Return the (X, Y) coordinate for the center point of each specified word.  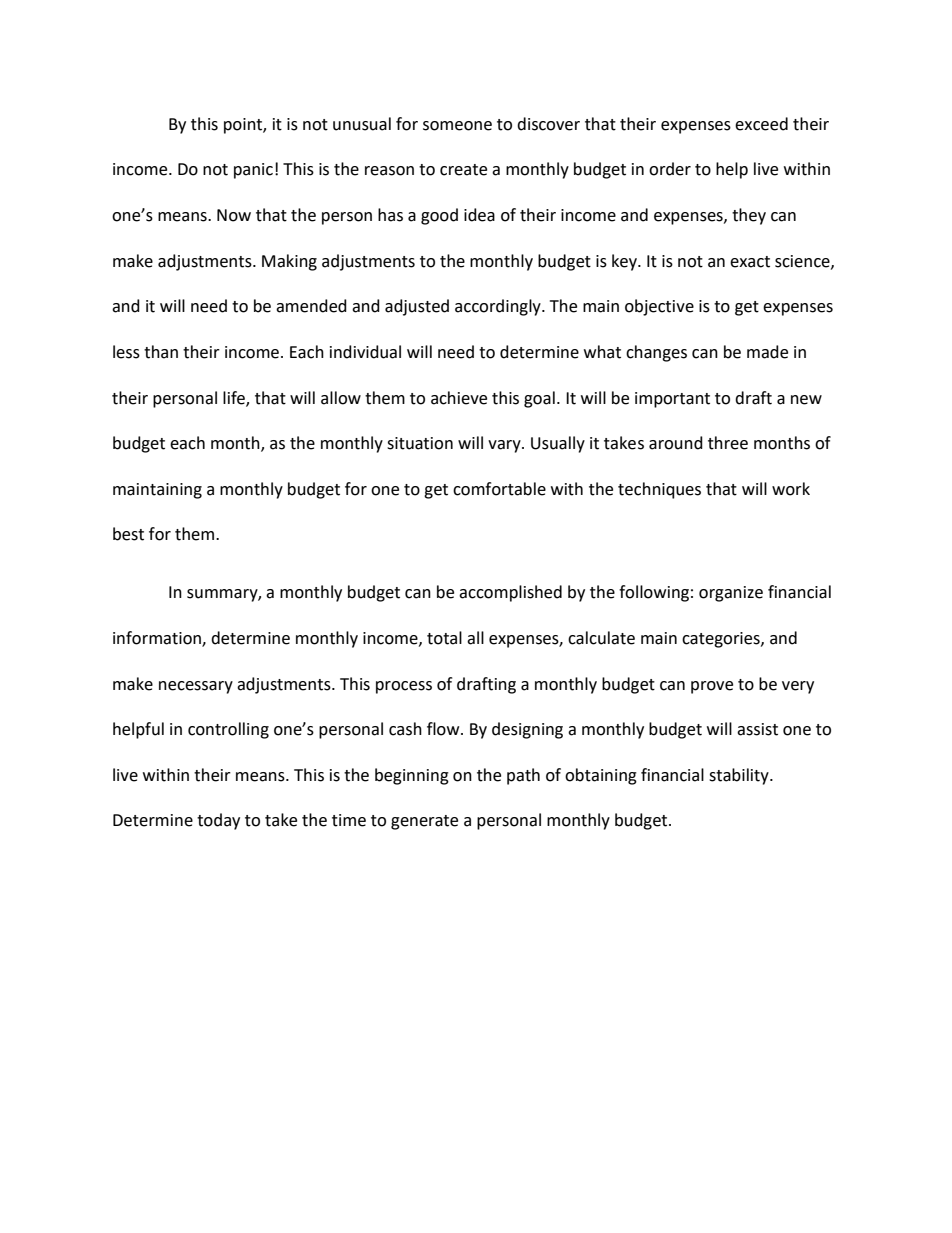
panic (253, 171)
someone (457, 126)
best (128, 534)
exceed (761, 124)
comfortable (499, 489)
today (218, 821)
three (728, 443)
